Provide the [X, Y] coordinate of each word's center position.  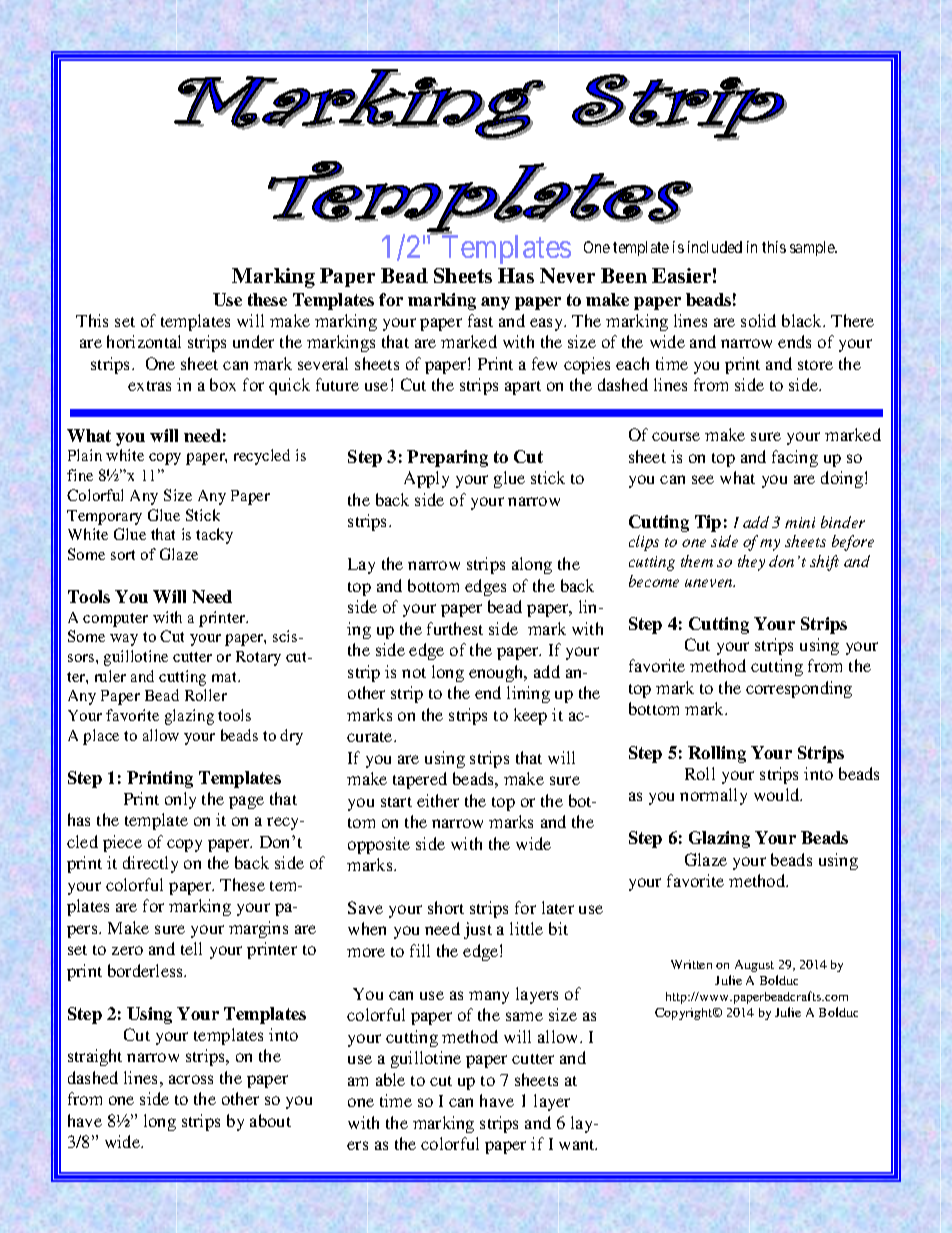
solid [758, 320]
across [191, 1079]
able [390, 1079]
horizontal [144, 341]
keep [530, 716]
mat [225, 677]
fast [480, 320]
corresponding [799, 689]
